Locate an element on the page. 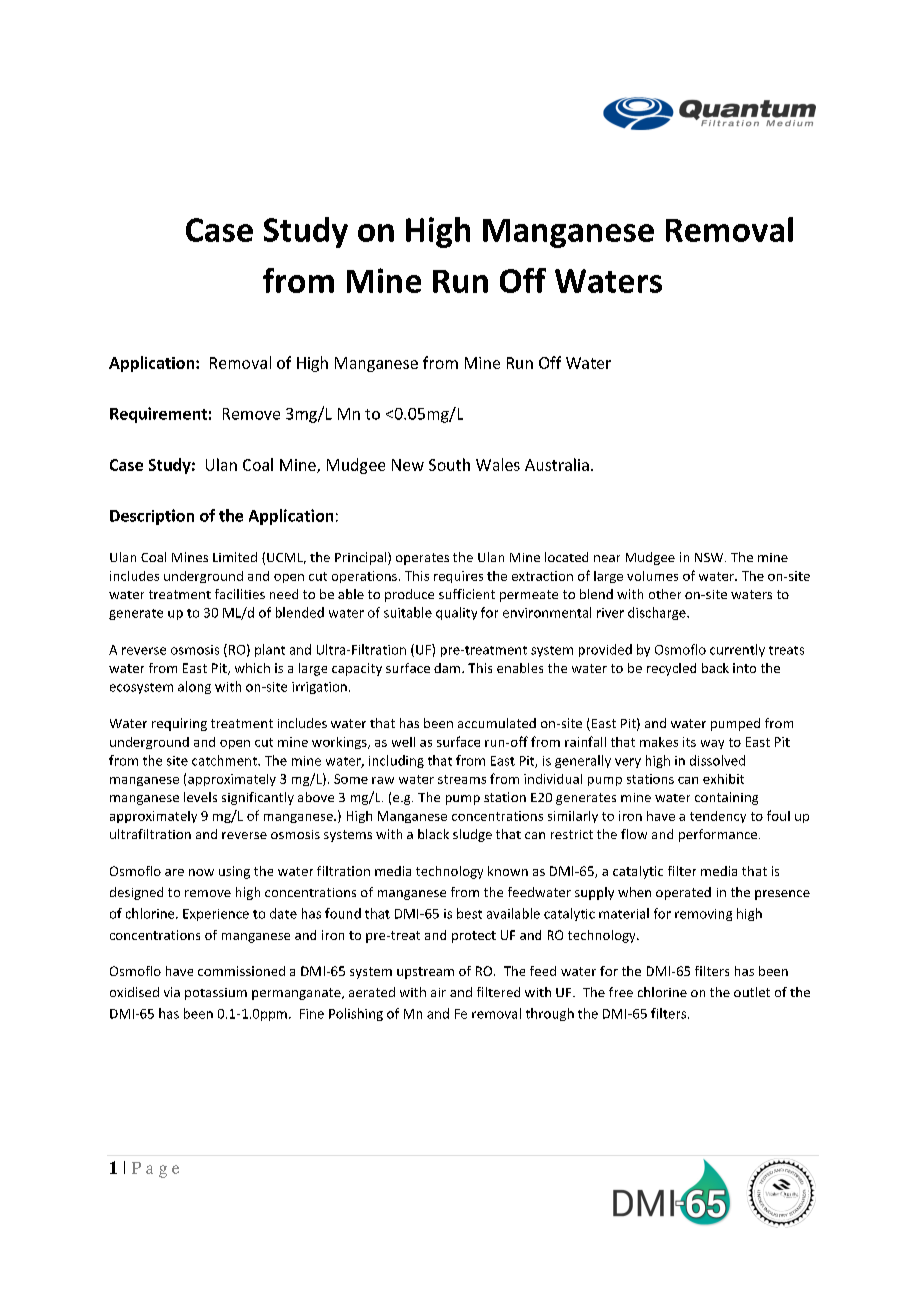  facilities is located at coordinates (240, 594).
